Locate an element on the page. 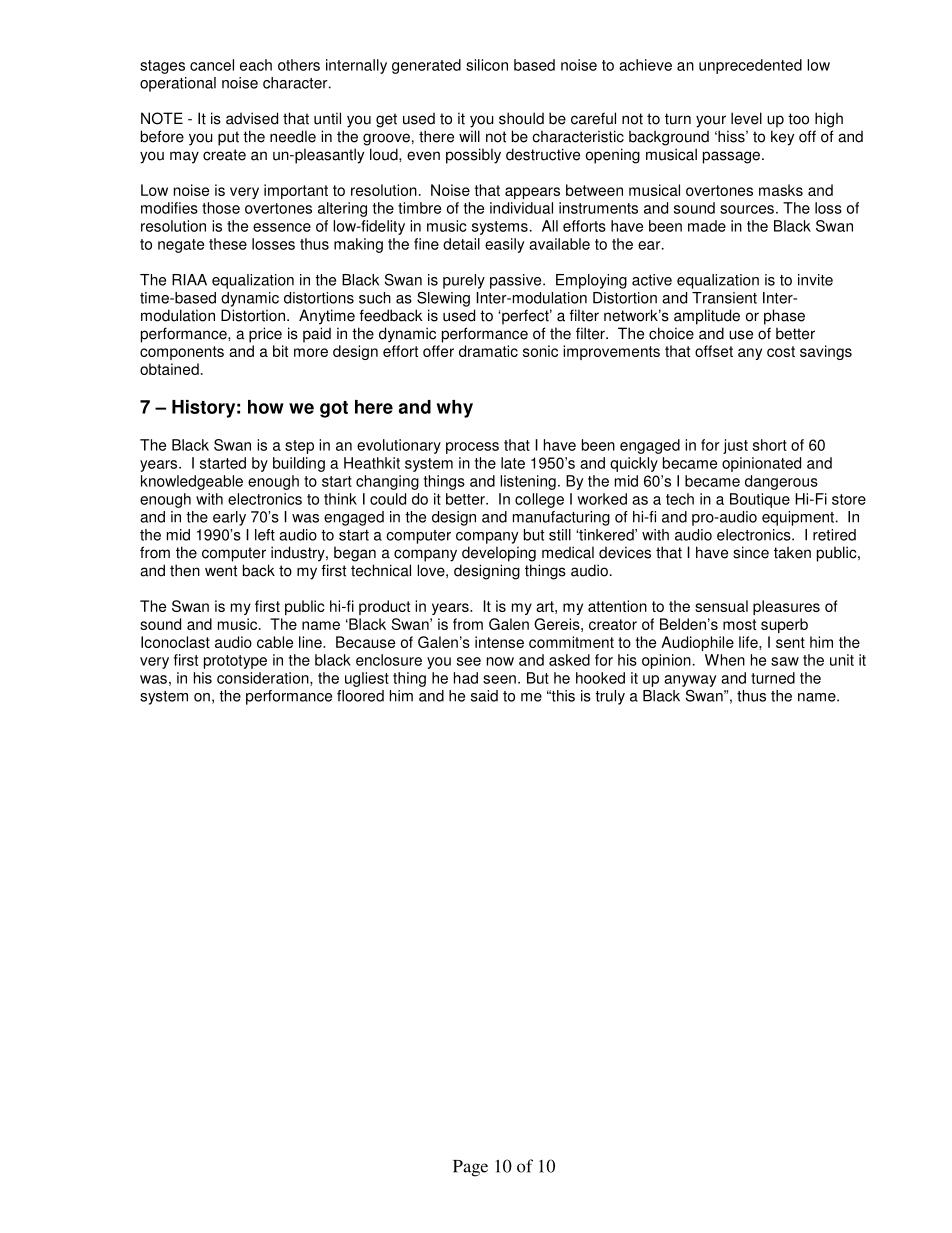 The image size is (952, 1233). advised is located at coordinates (252, 118).
